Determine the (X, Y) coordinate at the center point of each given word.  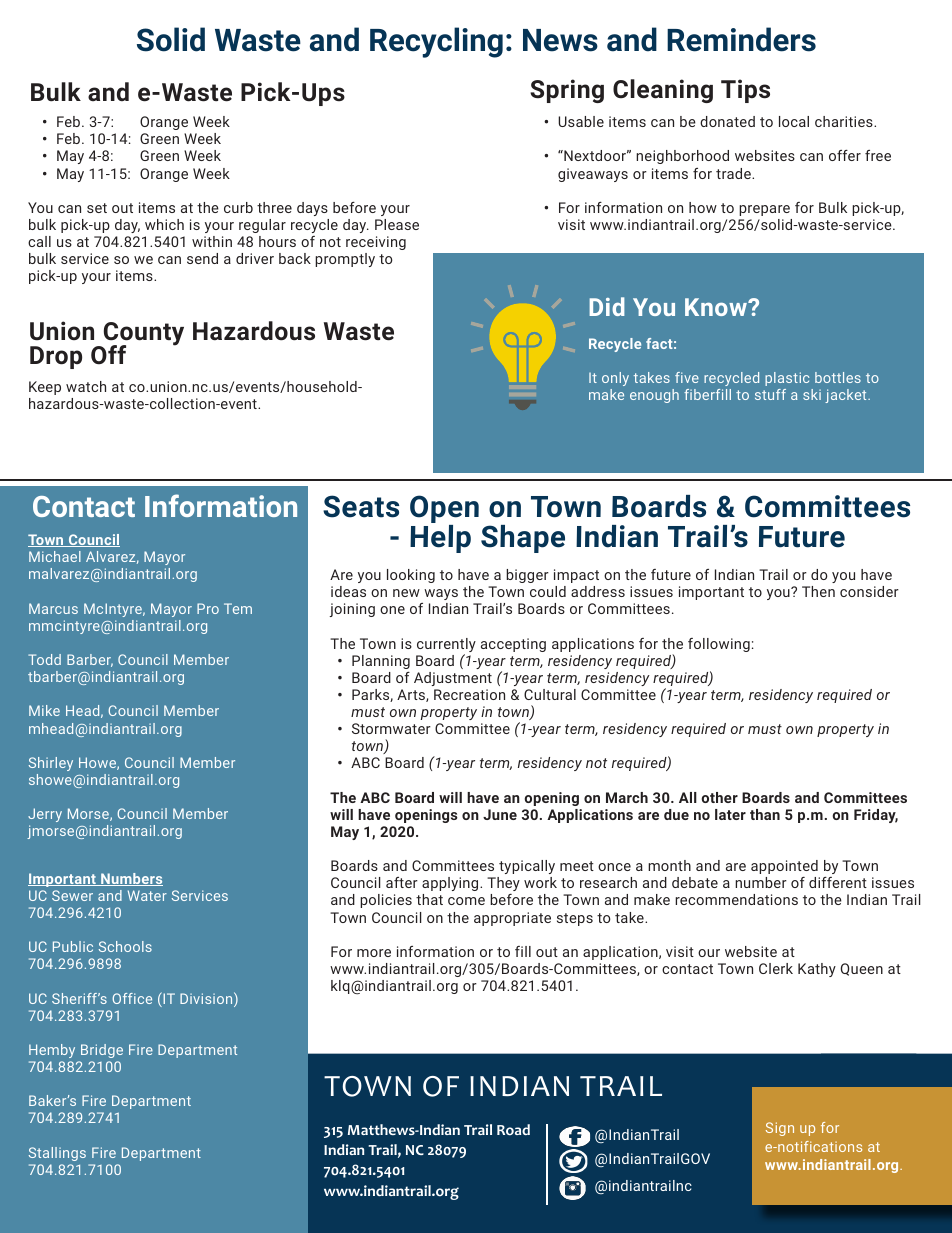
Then (818, 591)
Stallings (57, 1154)
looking (411, 576)
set (97, 208)
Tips (745, 91)
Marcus (53, 608)
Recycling (436, 42)
